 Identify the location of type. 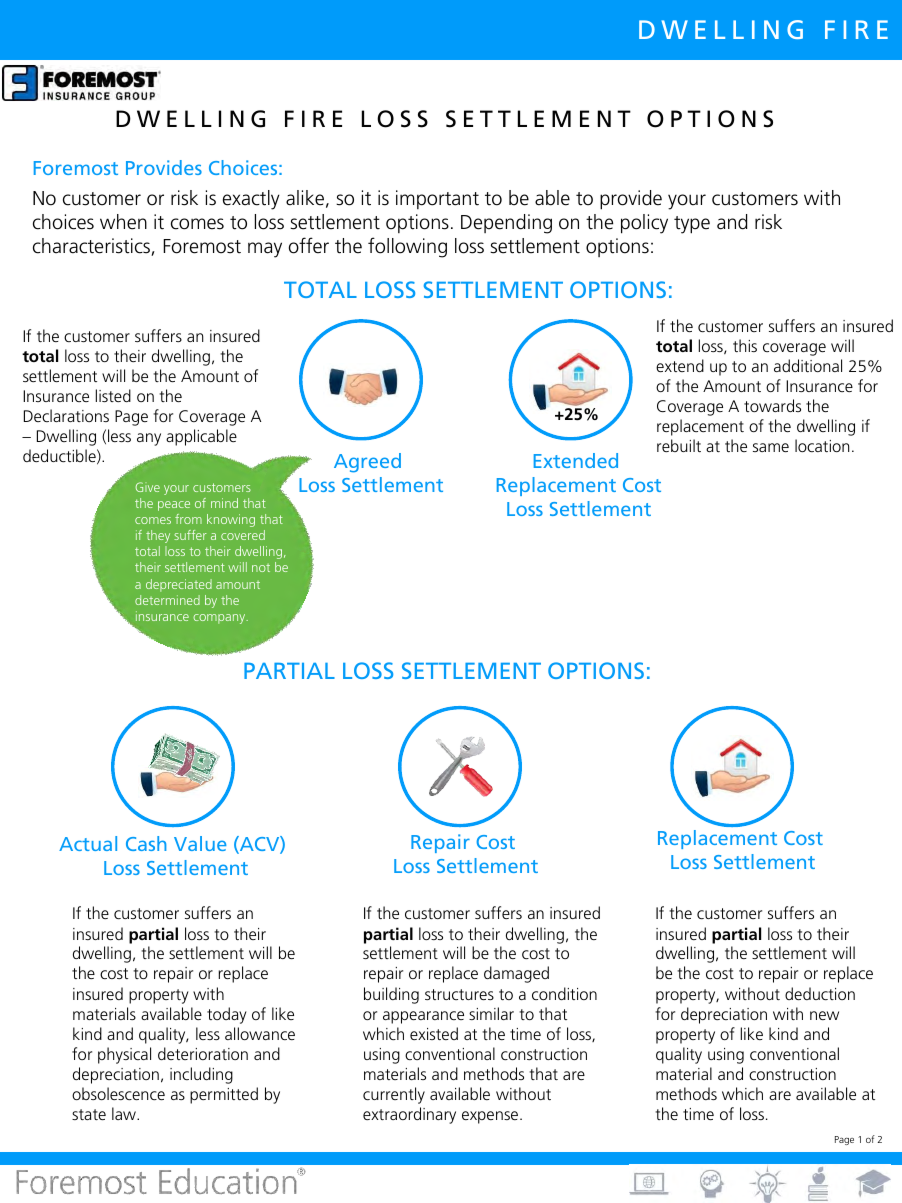
(692, 225).
